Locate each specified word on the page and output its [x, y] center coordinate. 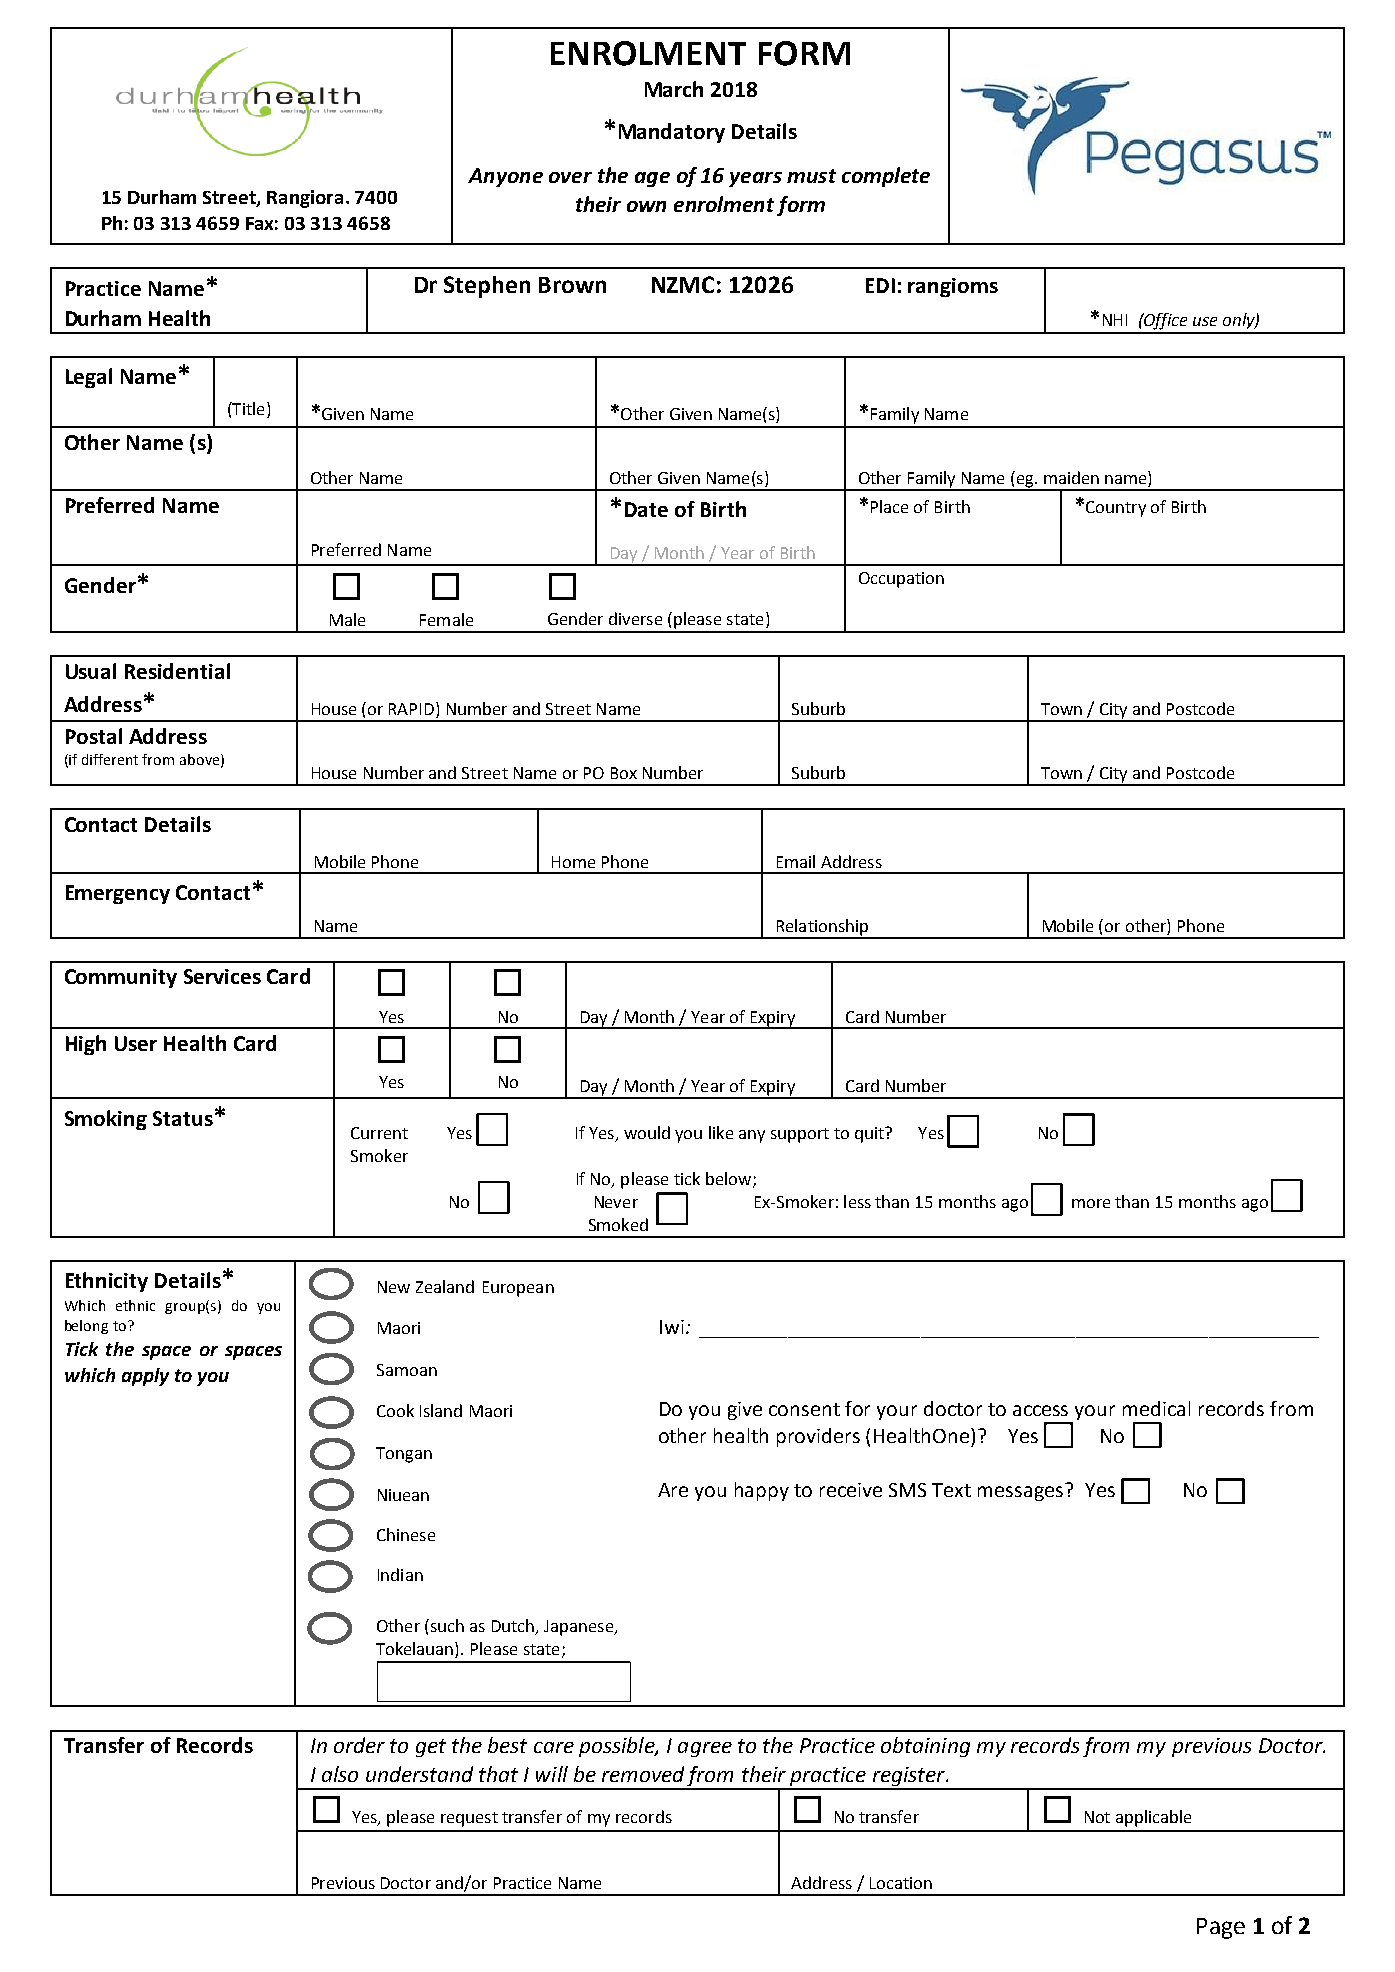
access [1040, 1410]
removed [643, 1774]
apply [145, 1377]
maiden [1071, 477]
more [1091, 1203]
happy [762, 1491]
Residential [177, 671]
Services [222, 976]
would [647, 1132]
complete [886, 177]
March [674, 89]
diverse [635, 618]
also [340, 1774]
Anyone [505, 177]
